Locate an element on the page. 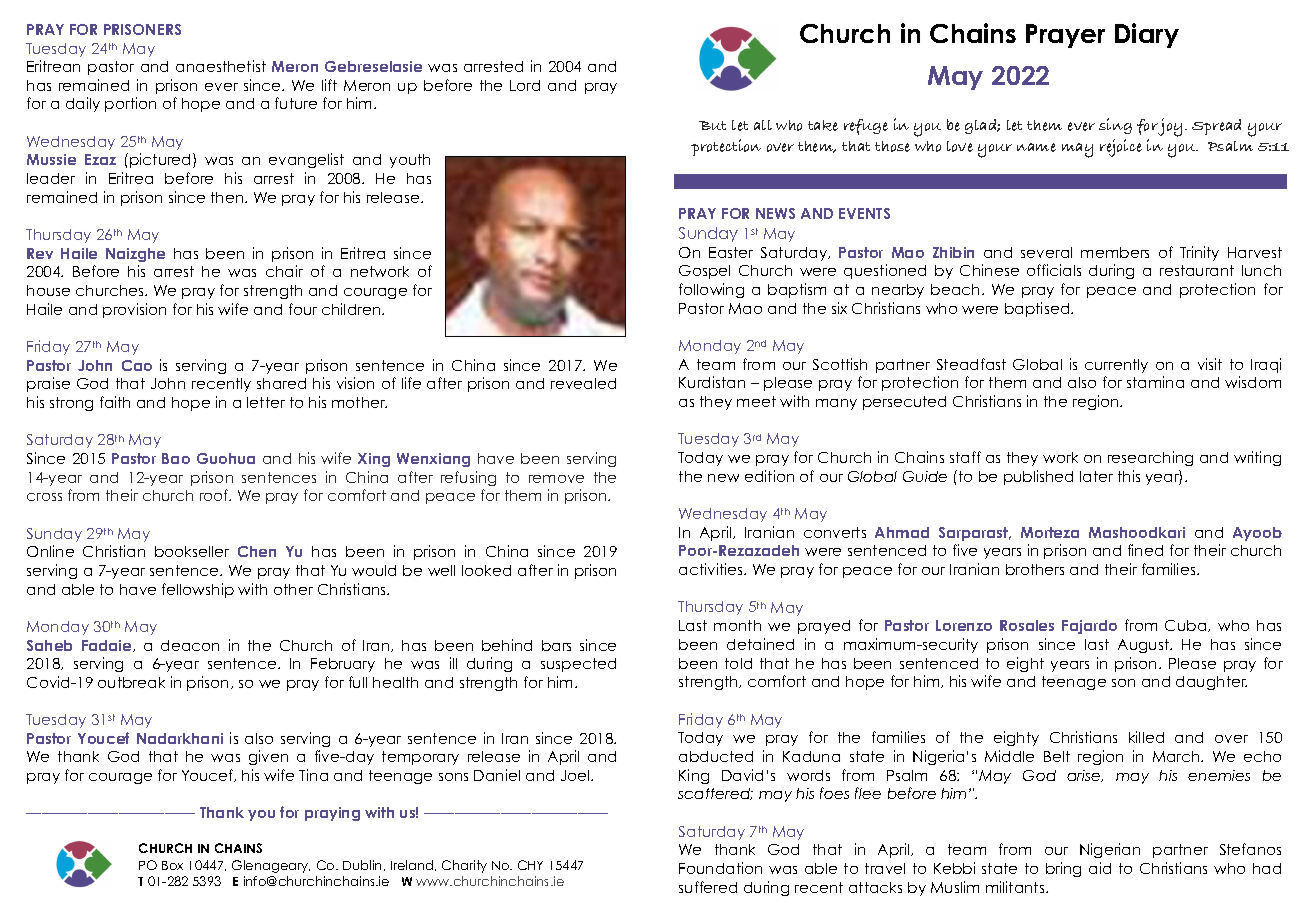  Diary is located at coordinates (1147, 35).
